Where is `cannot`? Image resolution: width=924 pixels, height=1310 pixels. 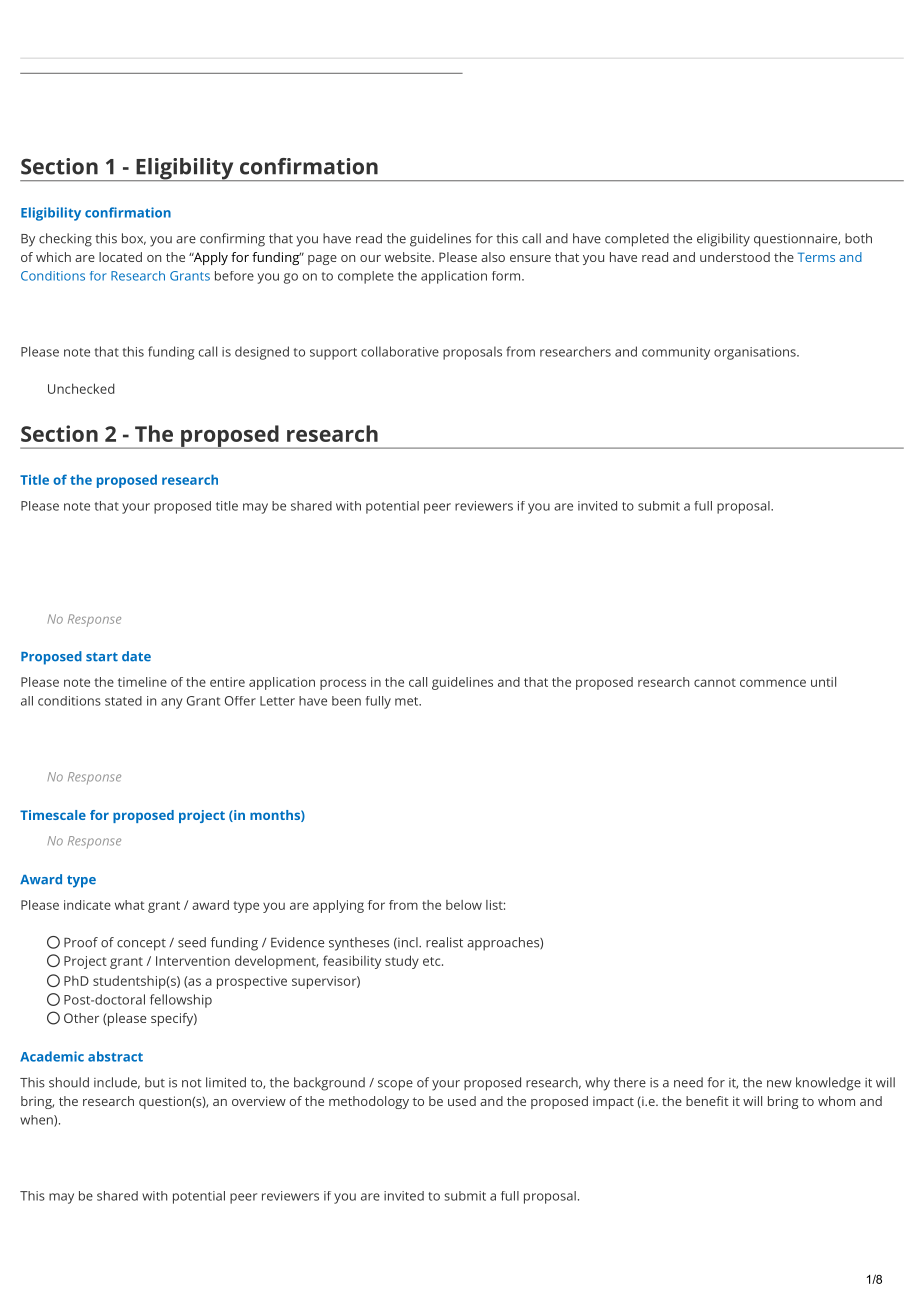
cannot is located at coordinates (715, 682).
